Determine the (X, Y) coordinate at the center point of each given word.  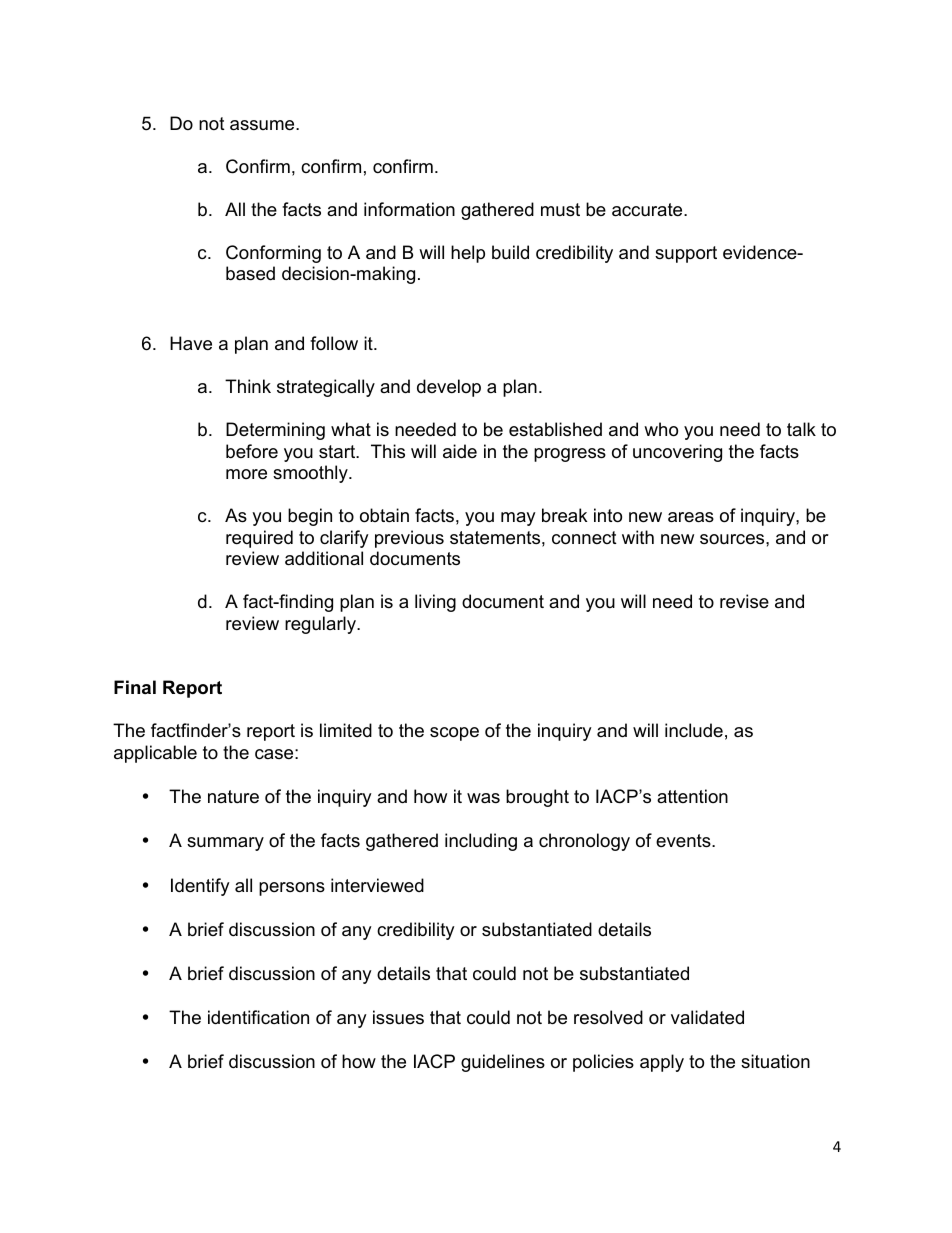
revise (744, 601)
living (435, 603)
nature (233, 797)
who (661, 429)
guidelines (503, 1063)
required (259, 539)
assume (263, 125)
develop (449, 388)
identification (258, 1017)
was (483, 798)
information (409, 209)
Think (248, 386)
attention (692, 796)
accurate (648, 210)
